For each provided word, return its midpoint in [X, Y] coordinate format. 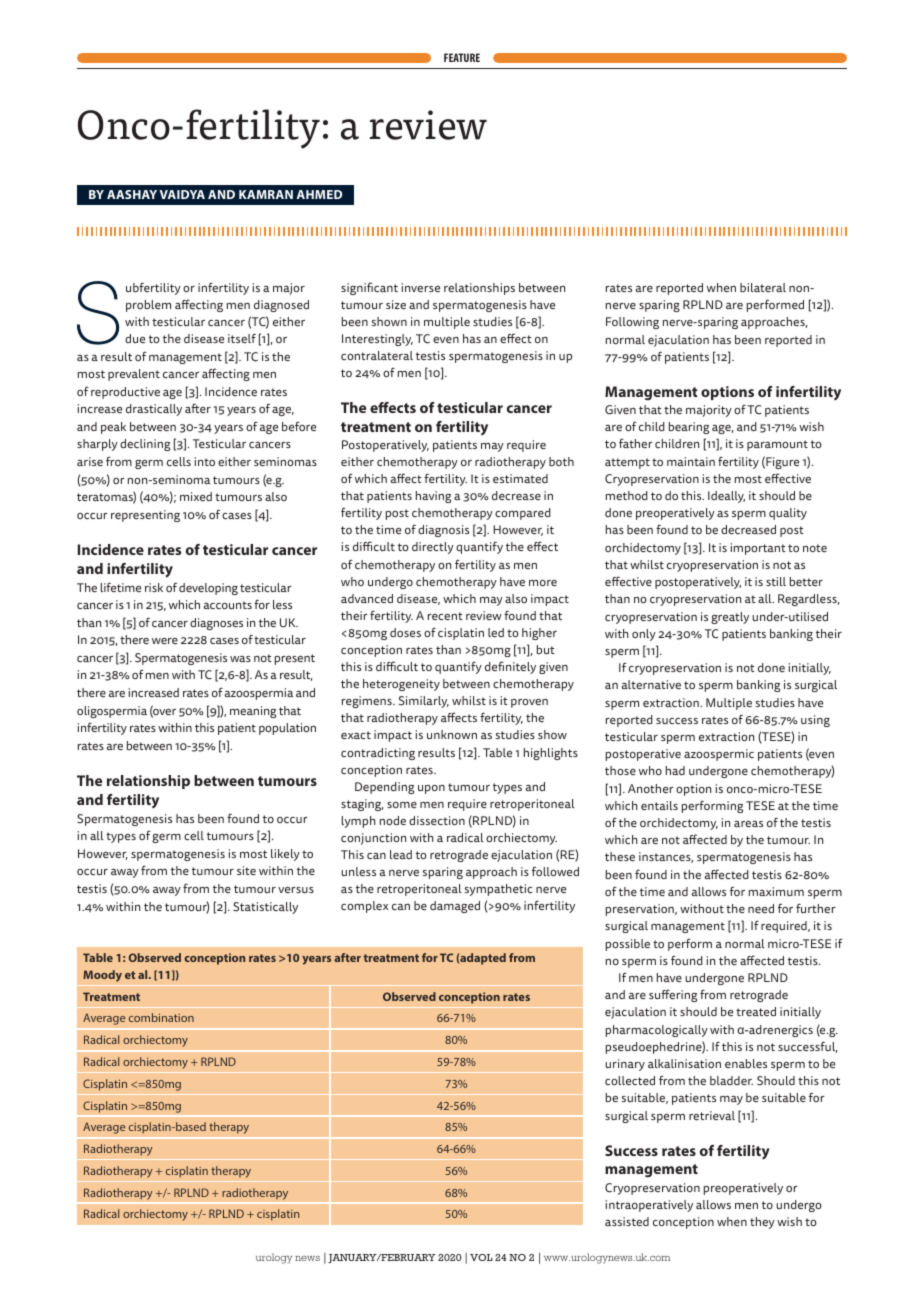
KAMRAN [266, 194]
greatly [730, 618]
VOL [481, 1257]
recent [445, 616]
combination [161, 1017]
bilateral [763, 287]
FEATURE [462, 57]
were [165, 641]
